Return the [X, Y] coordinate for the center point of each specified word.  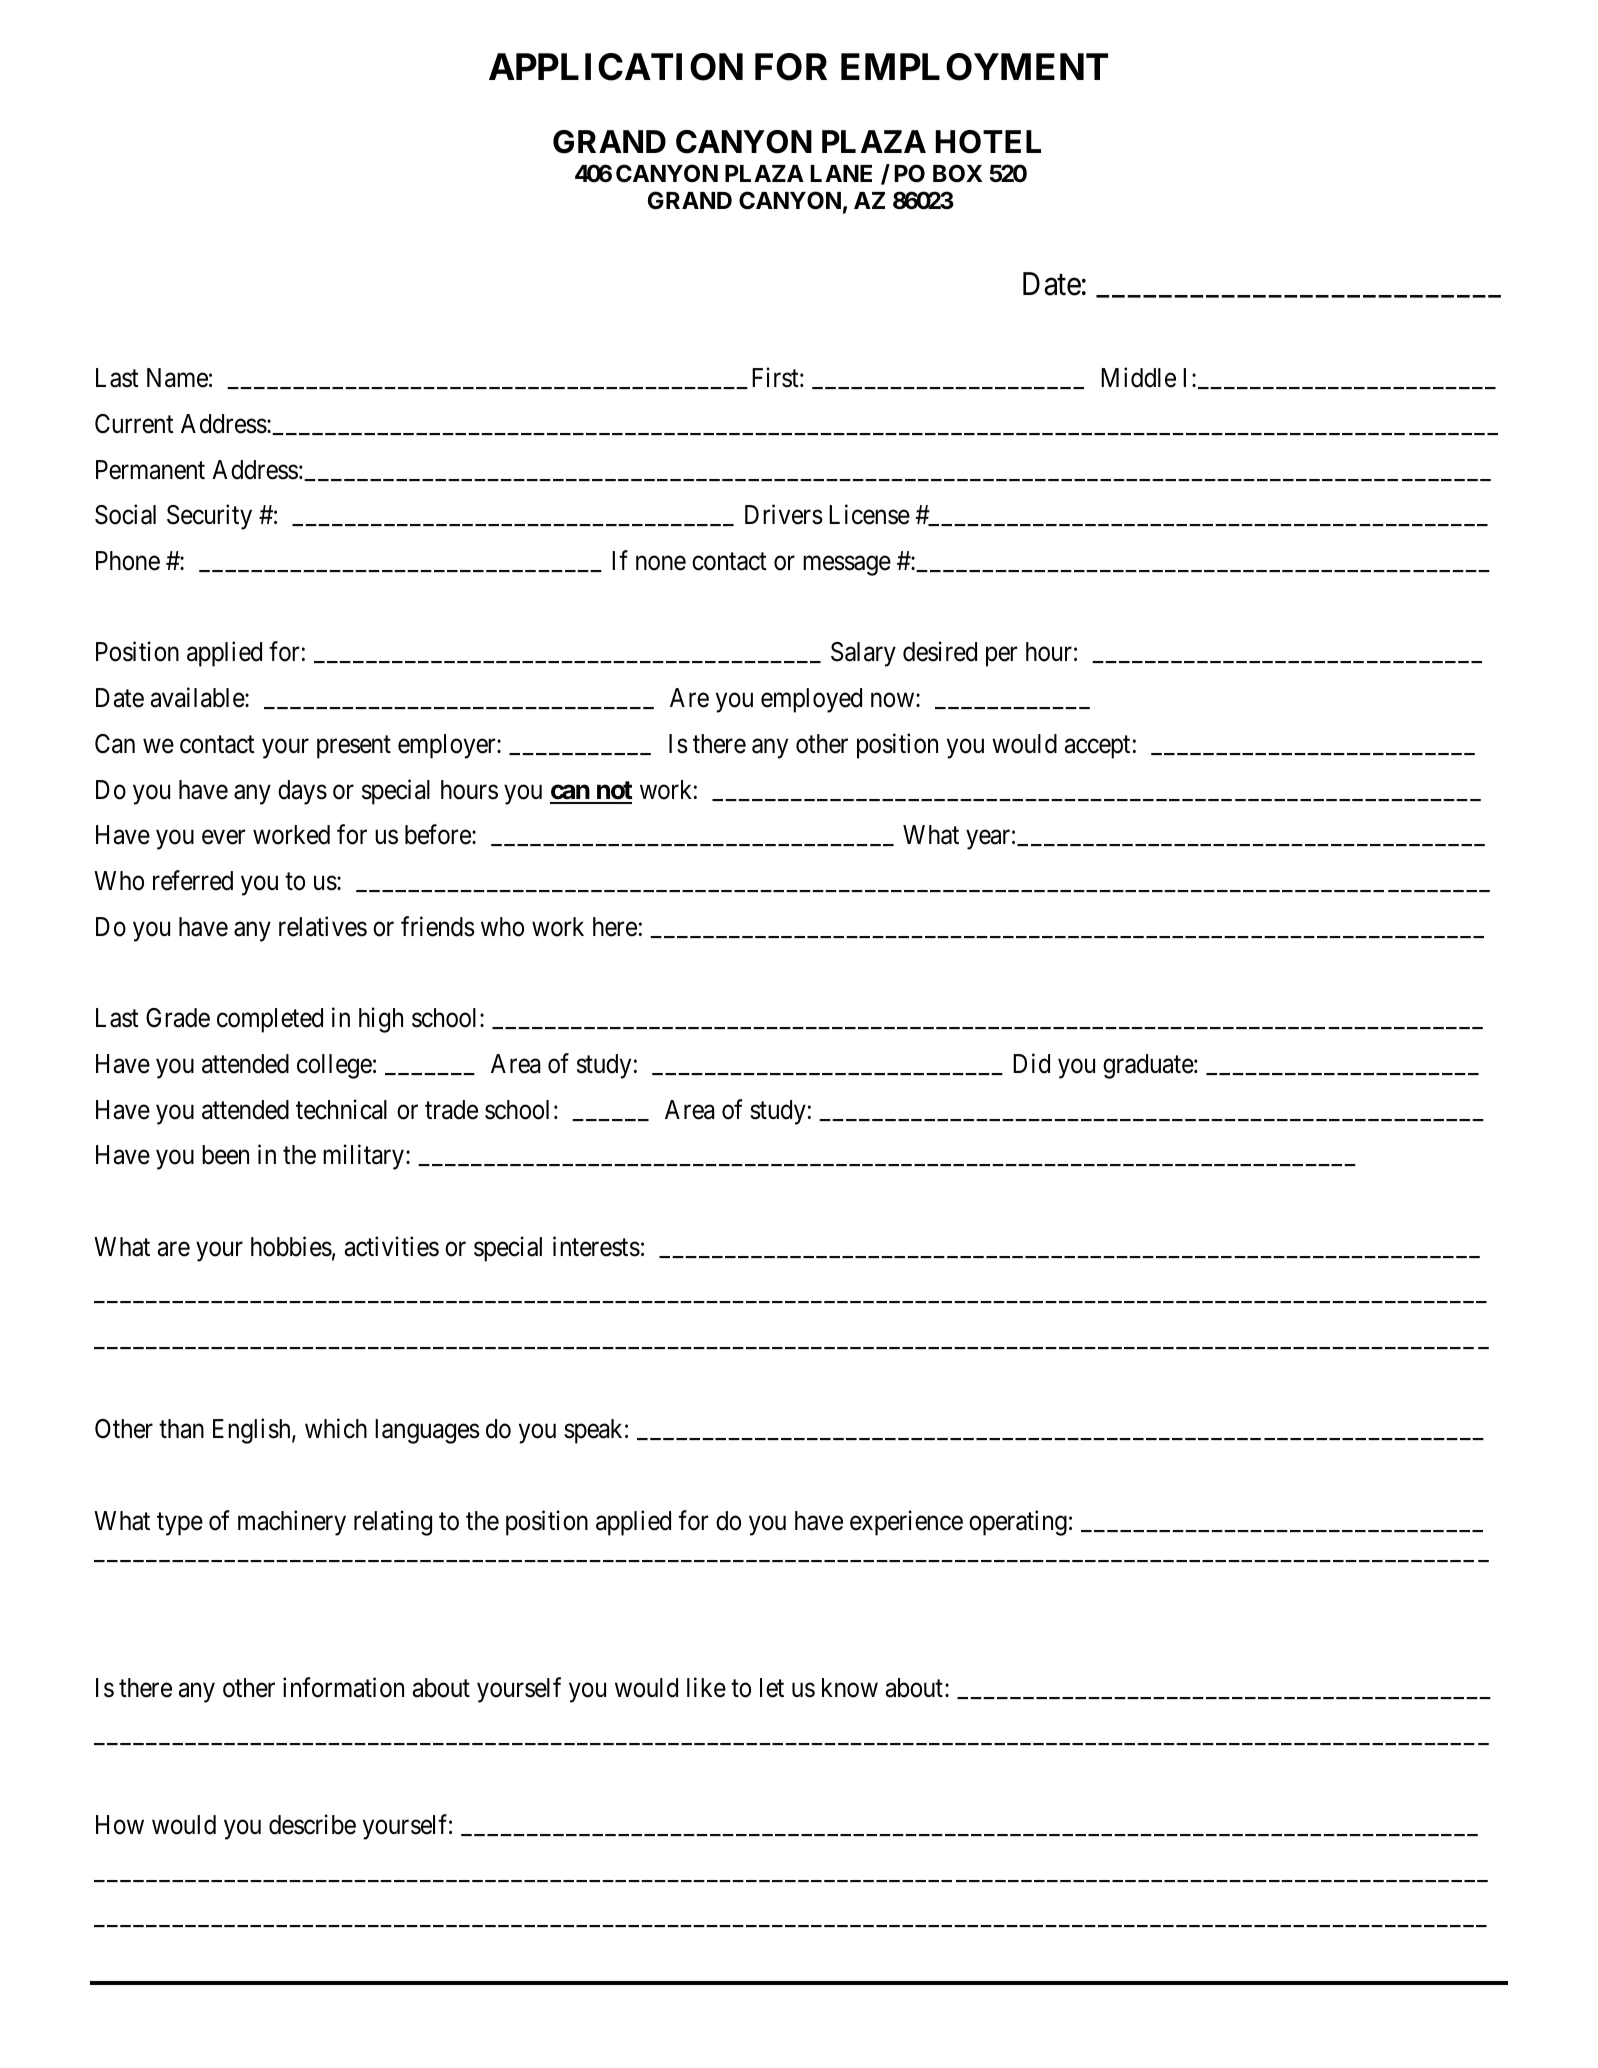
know [850, 1688]
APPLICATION [616, 67]
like [706, 1687]
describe [312, 1824]
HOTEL [988, 142]
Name [177, 378]
